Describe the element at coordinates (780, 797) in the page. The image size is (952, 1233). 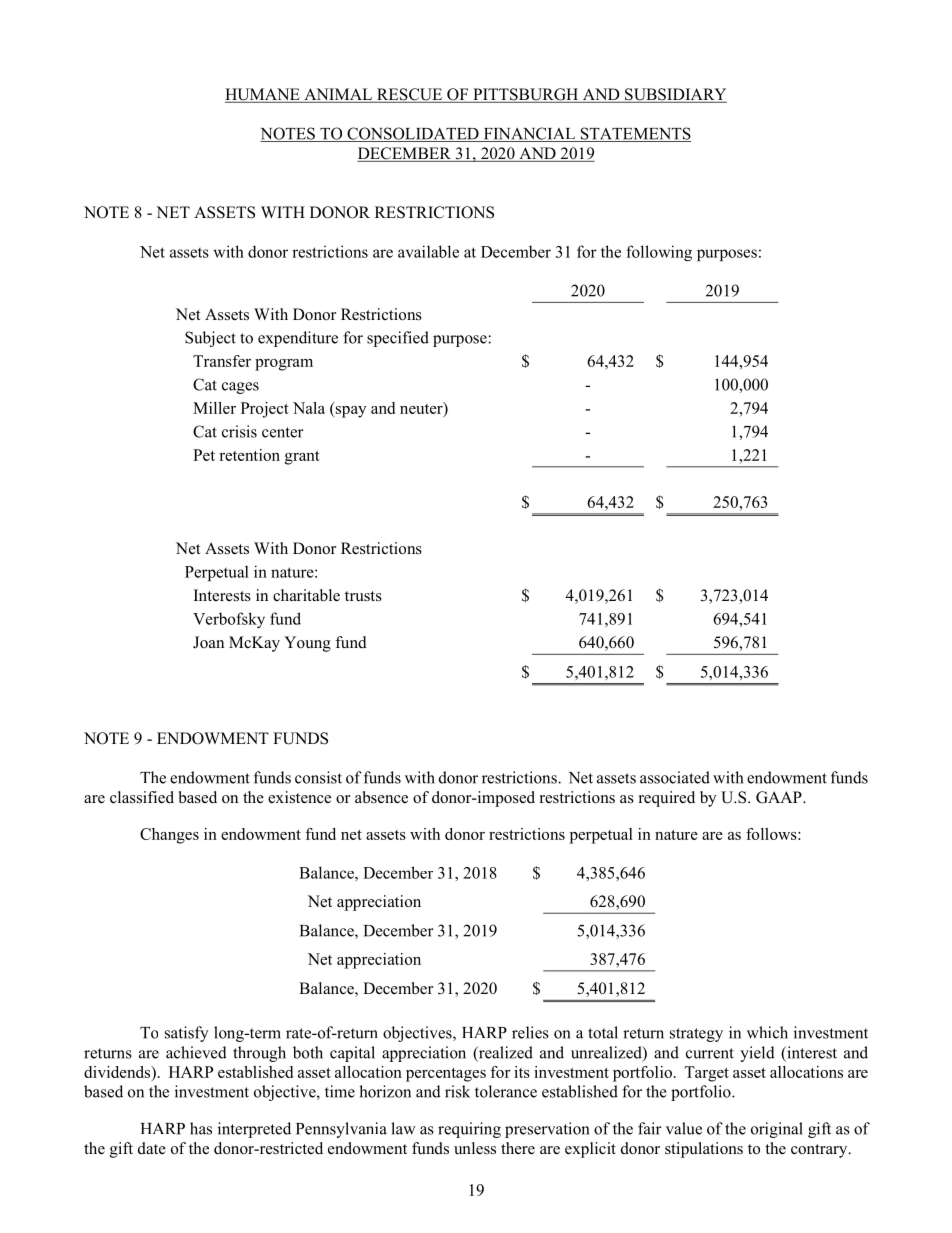
I see `GAAP` at that location.
